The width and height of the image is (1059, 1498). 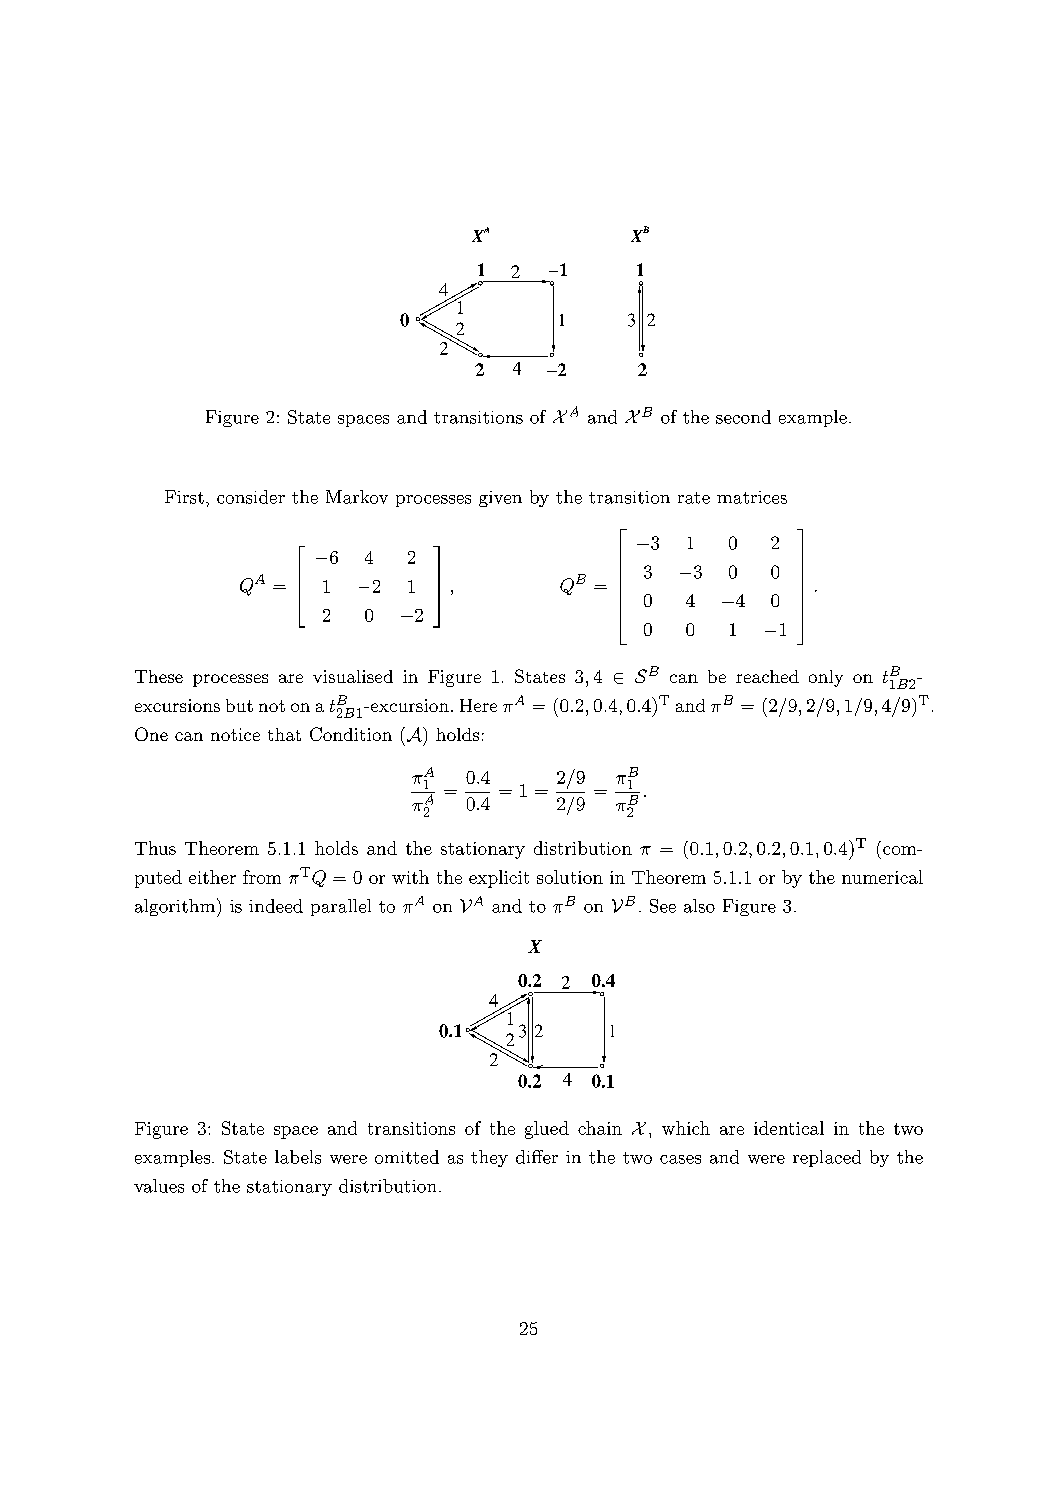 I want to click on numerical, so click(x=882, y=877).
